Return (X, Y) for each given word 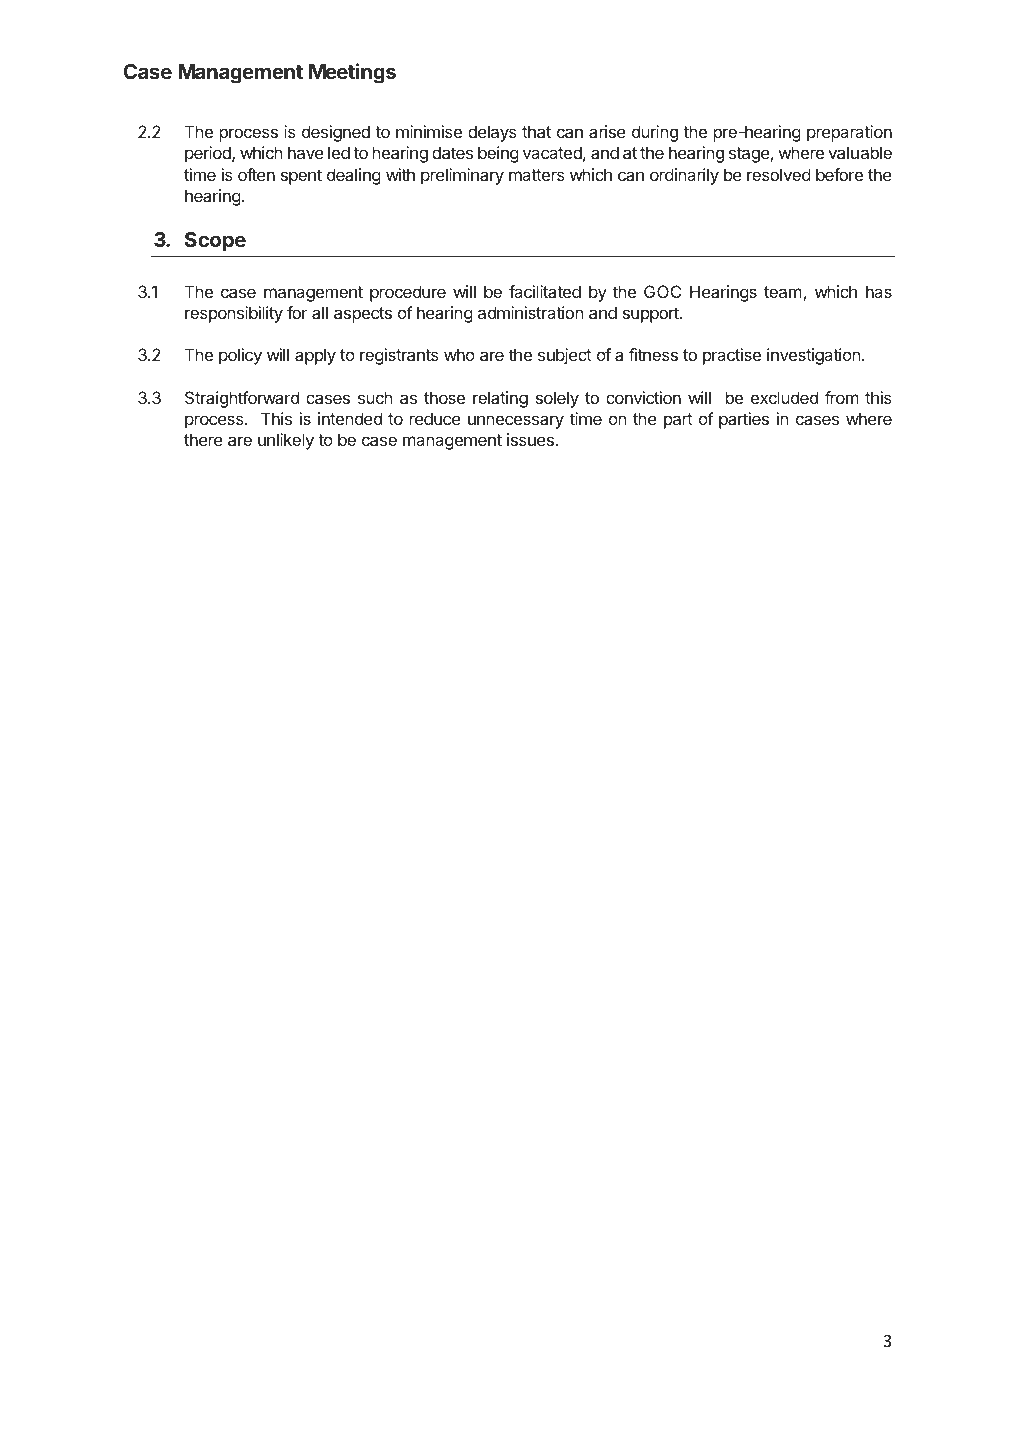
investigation (814, 356)
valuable (860, 152)
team (783, 292)
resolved (779, 174)
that (536, 131)
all (320, 312)
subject (565, 356)
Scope (215, 241)
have (306, 152)
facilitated (545, 291)
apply (315, 356)
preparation (849, 133)
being (498, 154)
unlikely (286, 441)
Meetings (352, 73)
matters (537, 175)
